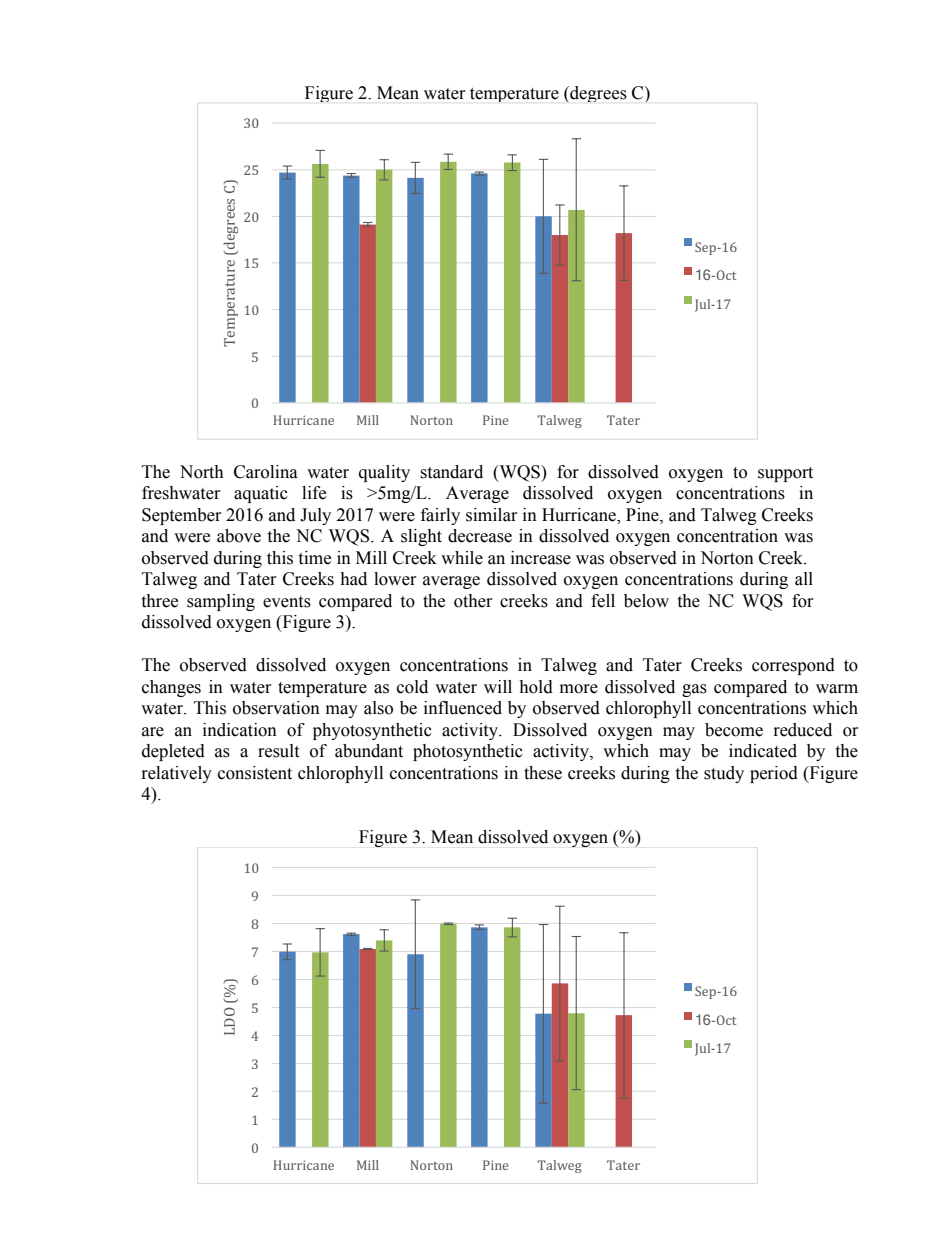 The image size is (952, 1233). What do you see at coordinates (255, 773) in the screenshot?
I see `consistent` at bounding box center [255, 773].
